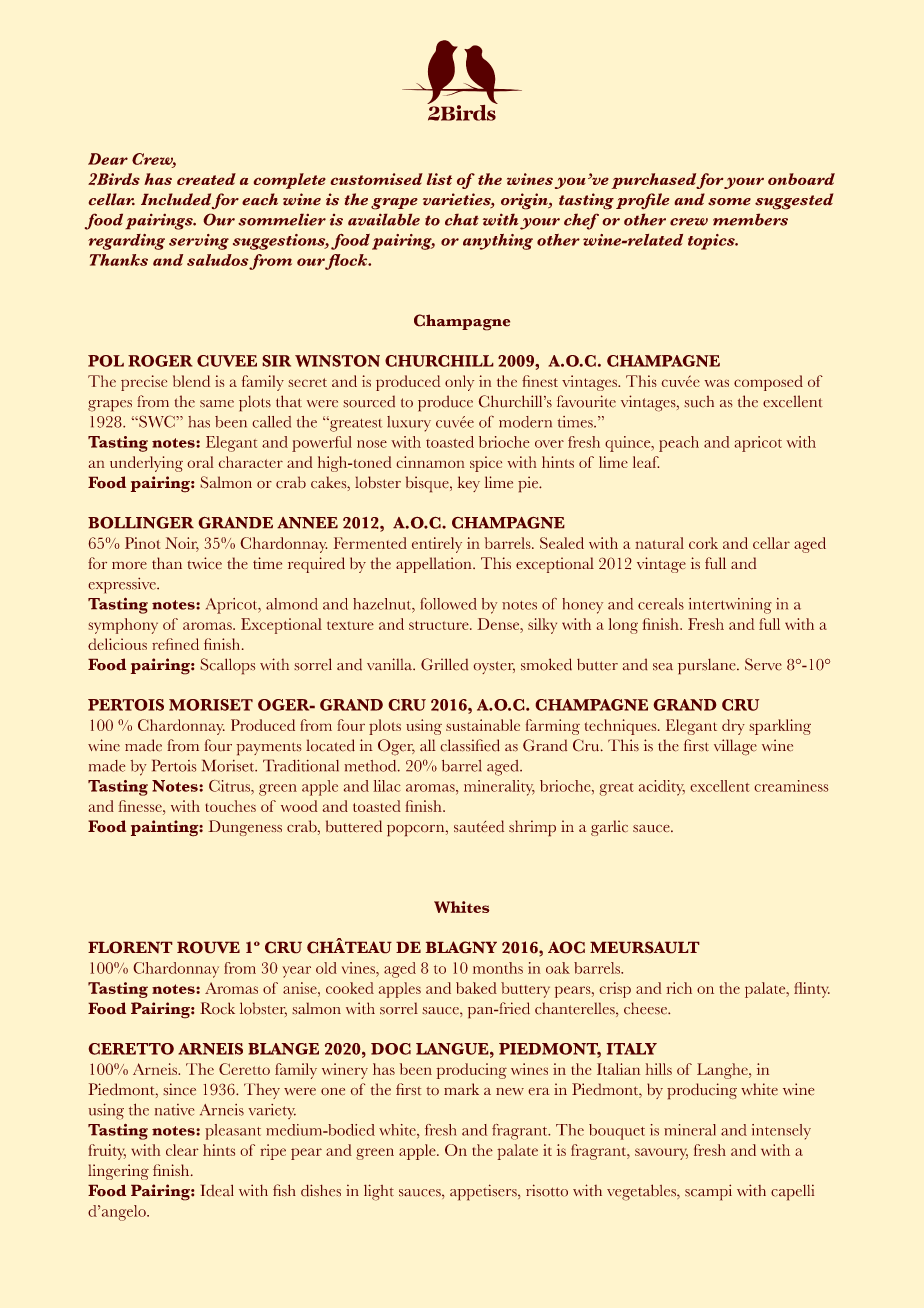  I want to click on lilac, so click(387, 786).
